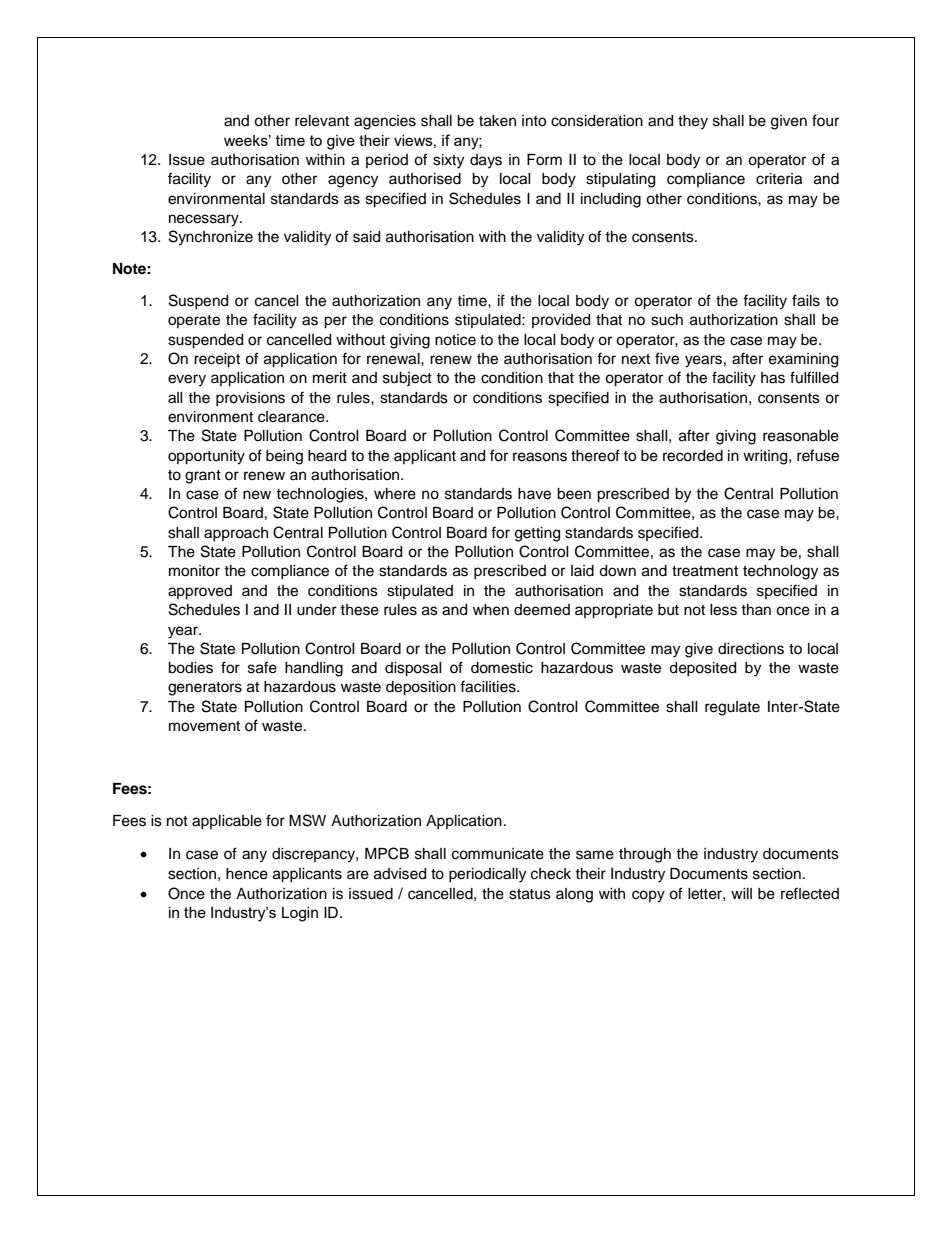 This image has width=952, height=1233. Describe the element at coordinates (217, 360) in the image. I see `receipt` at that location.
